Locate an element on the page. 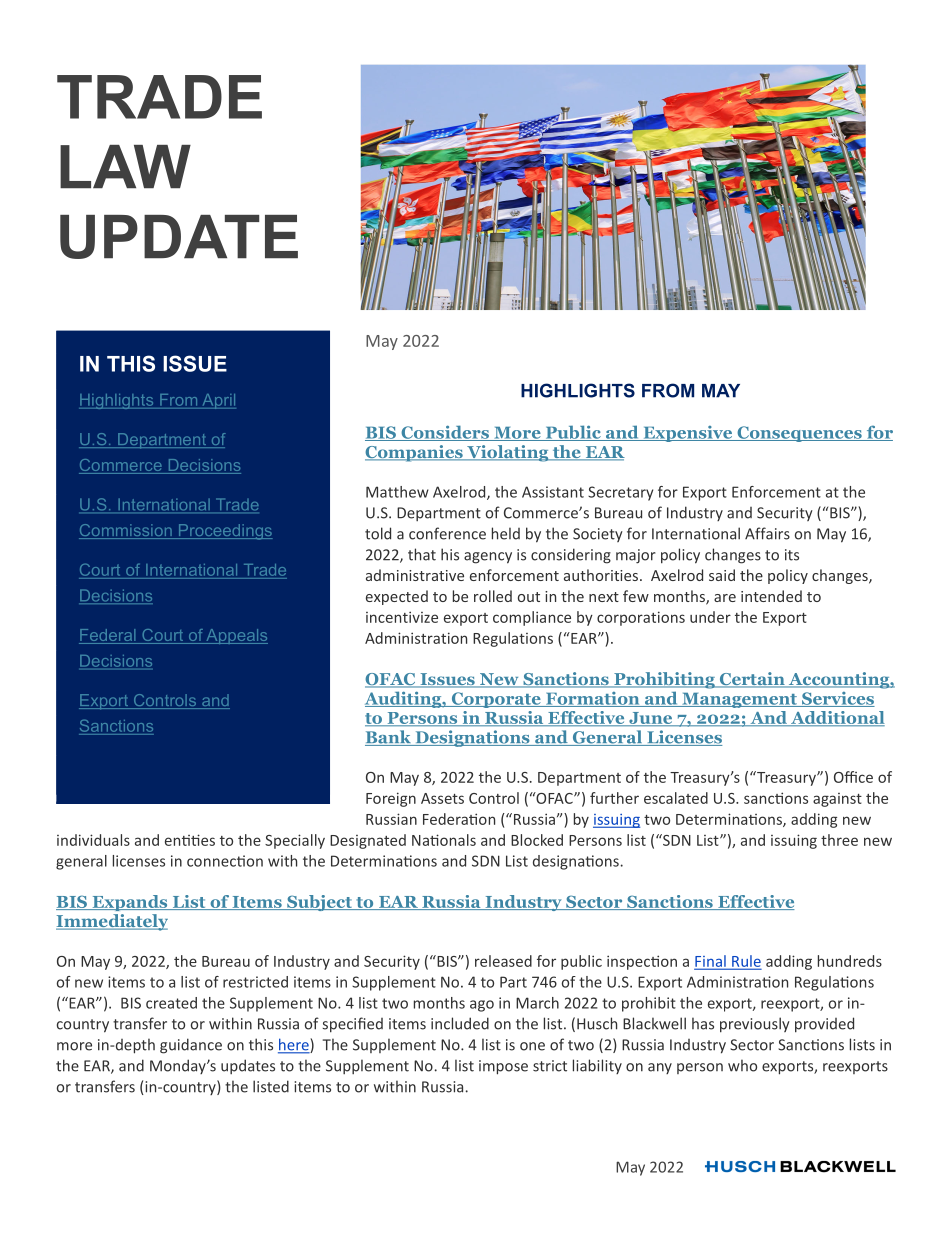 The image size is (952, 1233). Appeals is located at coordinates (236, 636).
